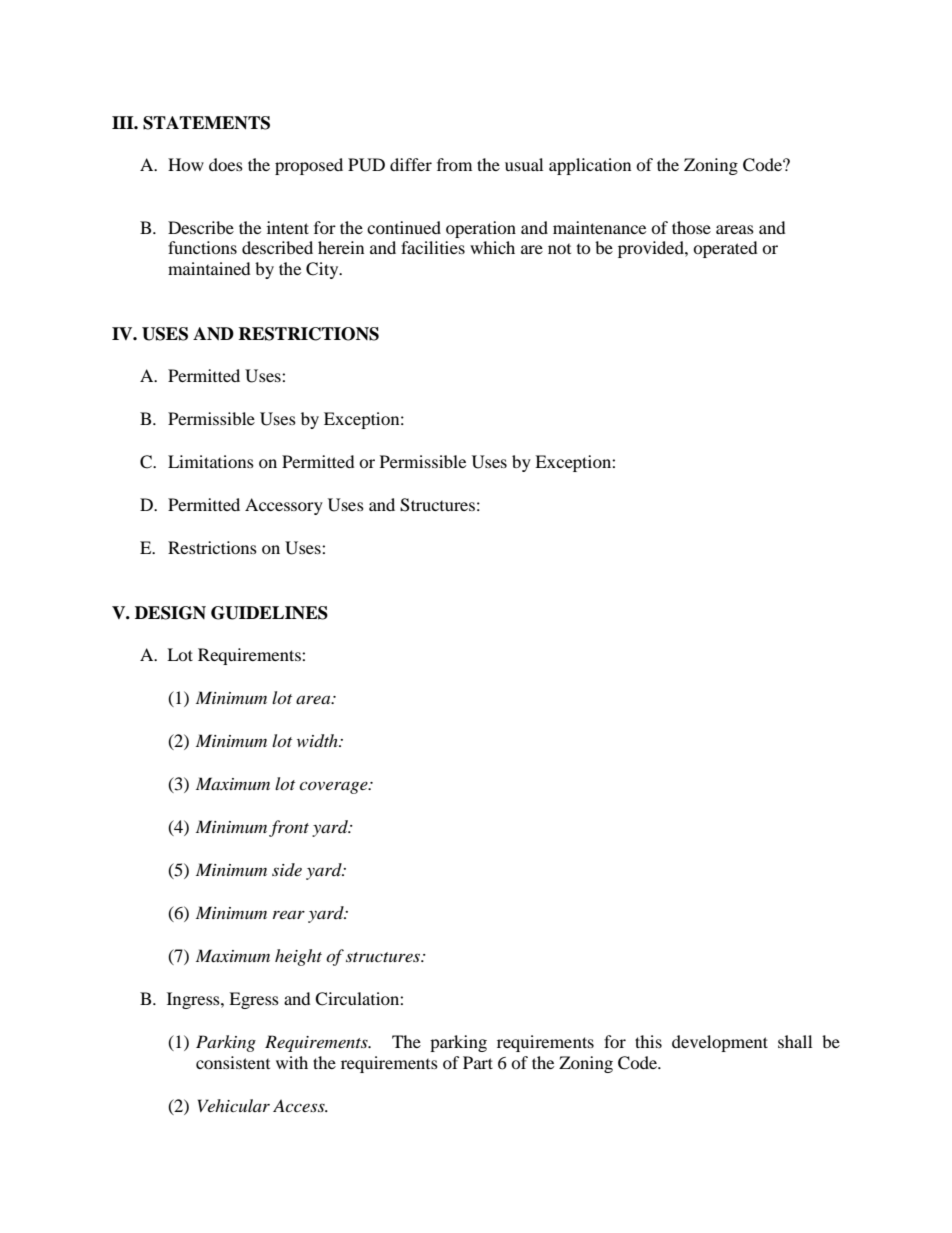 The width and height of the screenshot is (952, 1233). What do you see at coordinates (478, 1062) in the screenshot?
I see `Part` at bounding box center [478, 1062].
